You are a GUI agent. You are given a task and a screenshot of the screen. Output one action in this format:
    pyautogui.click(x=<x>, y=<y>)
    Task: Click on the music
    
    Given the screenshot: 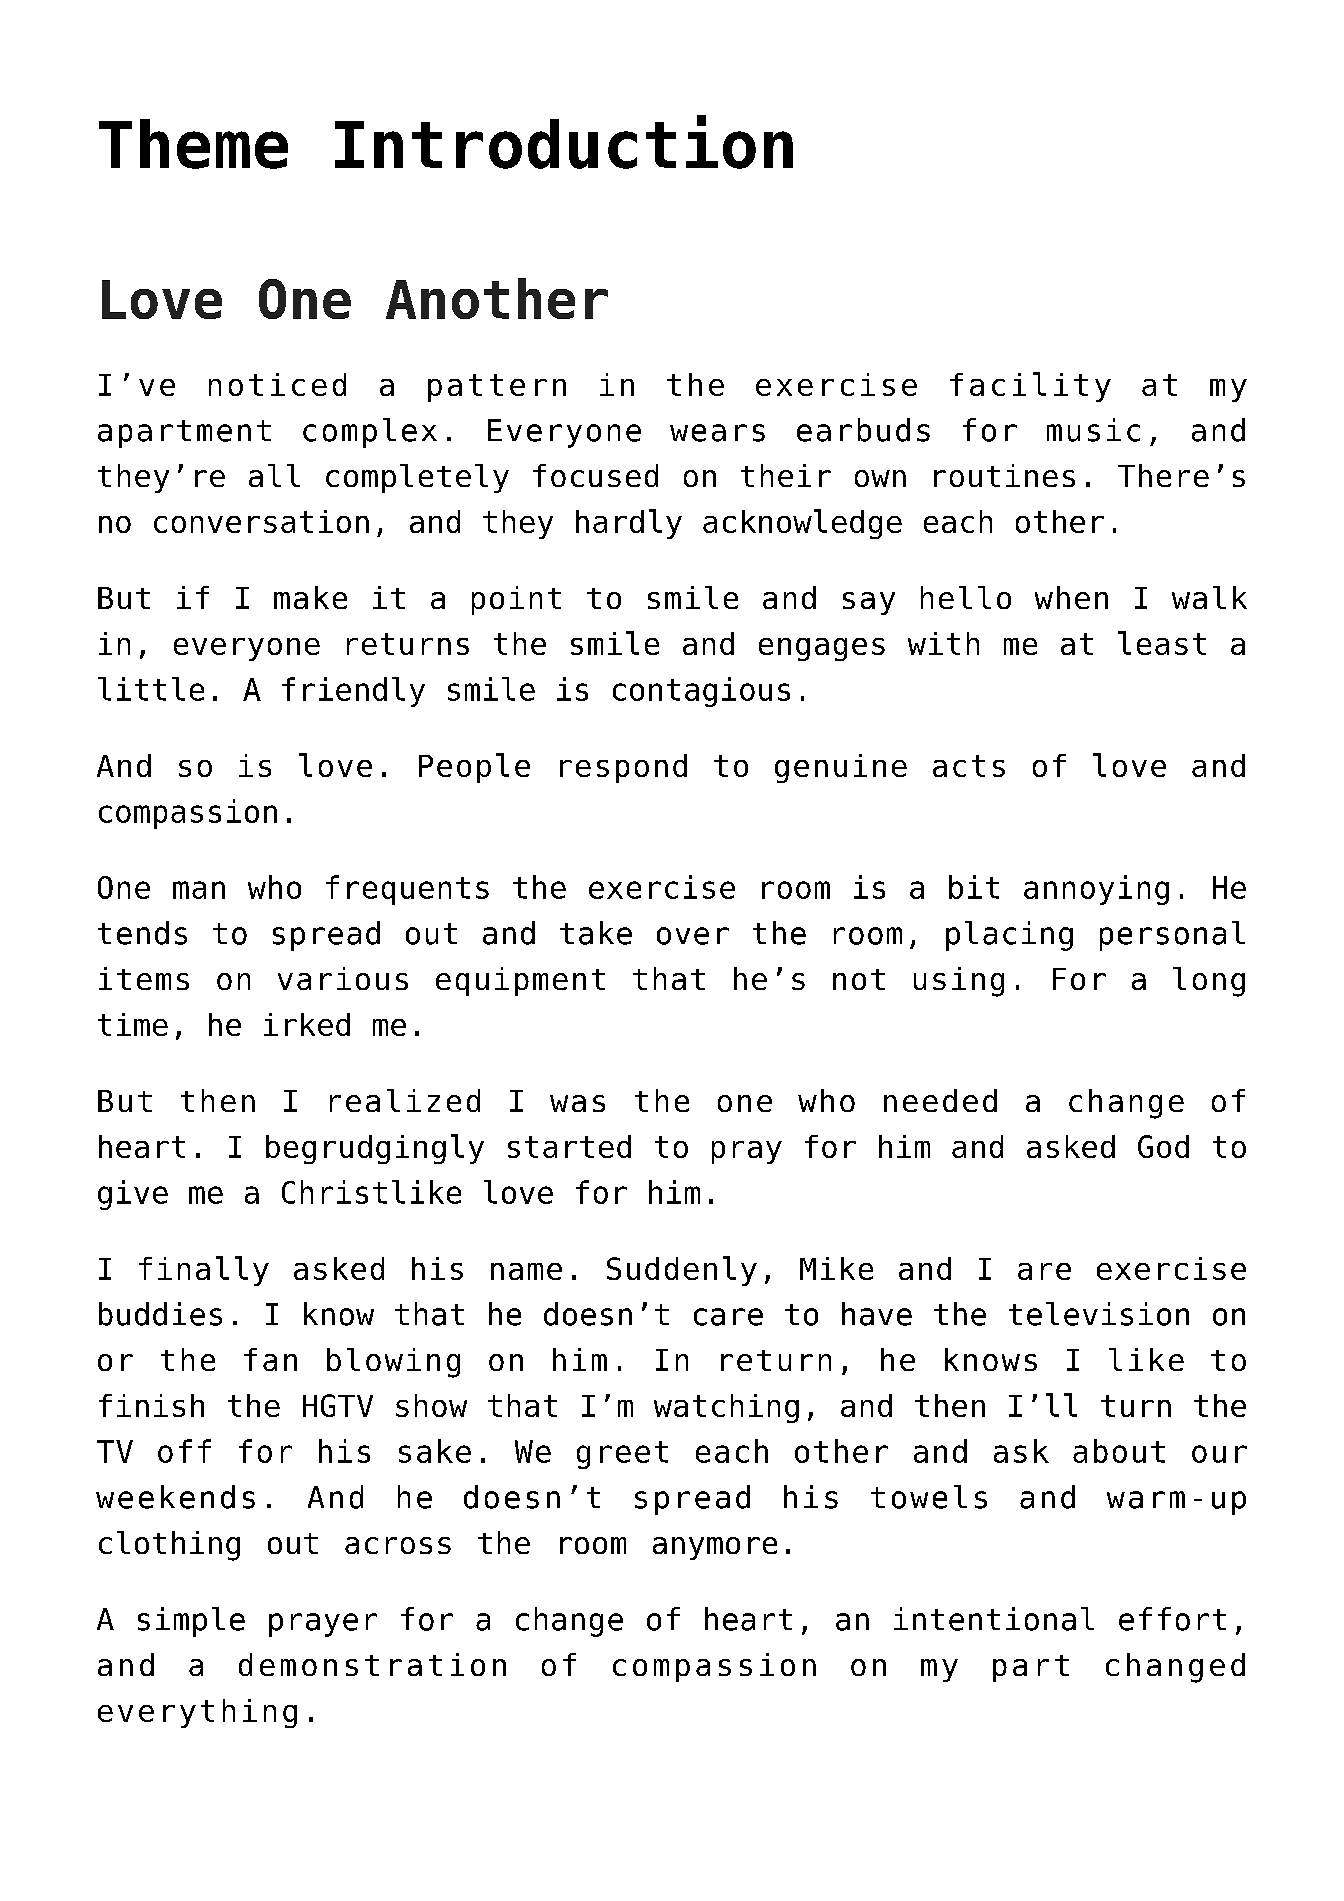 What is the action you would take?
    pyautogui.click(x=1093, y=430)
